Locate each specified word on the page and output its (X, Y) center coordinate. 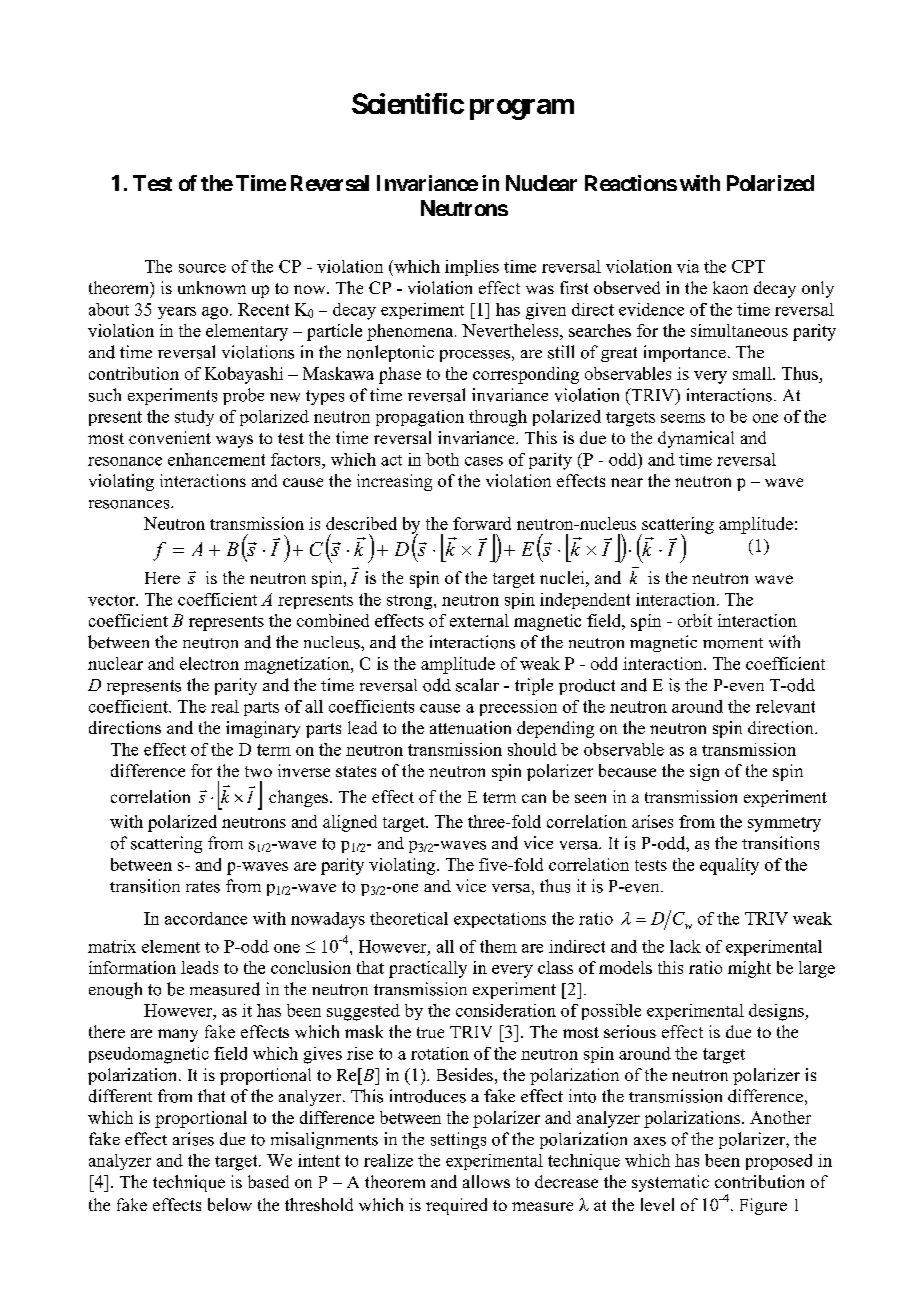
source (202, 268)
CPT (748, 266)
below (230, 1204)
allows (486, 1181)
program (522, 109)
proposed (779, 1162)
